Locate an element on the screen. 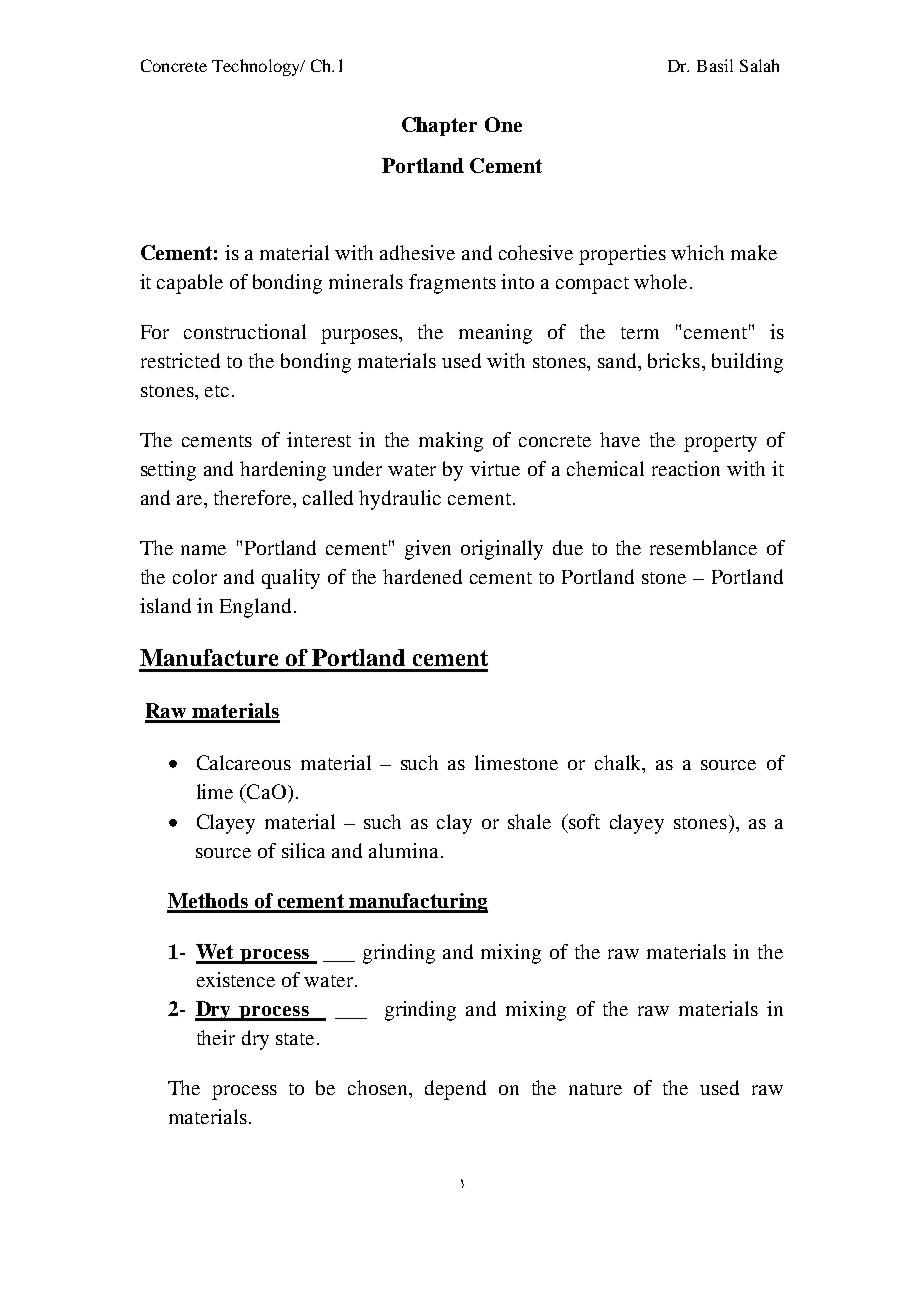  depend is located at coordinates (455, 1090).
